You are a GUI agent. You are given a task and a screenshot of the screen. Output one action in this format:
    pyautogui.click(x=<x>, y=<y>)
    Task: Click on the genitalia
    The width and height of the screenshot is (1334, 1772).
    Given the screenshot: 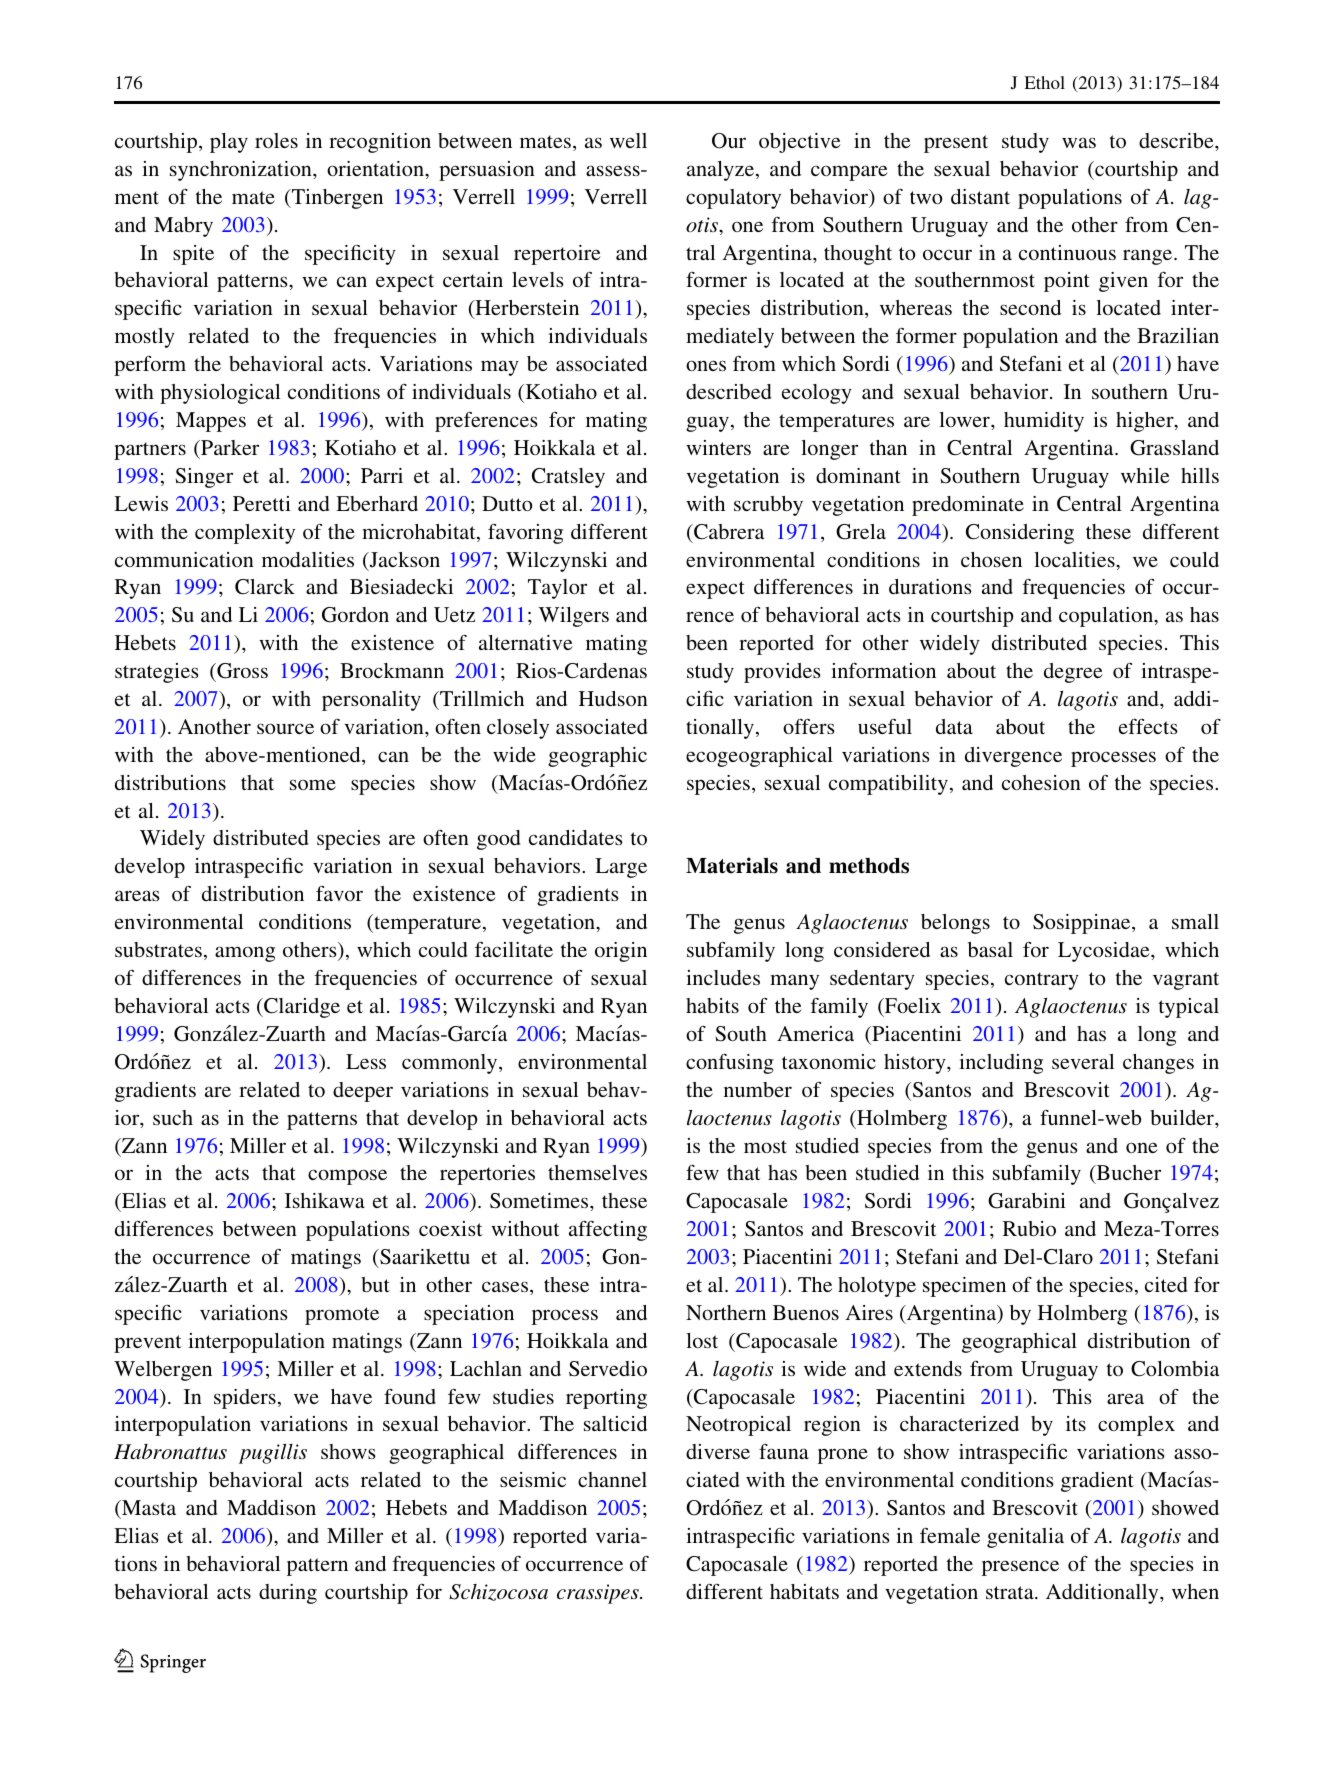 What is the action you would take?
    pyautogui.click(x=1025, y=1538)
